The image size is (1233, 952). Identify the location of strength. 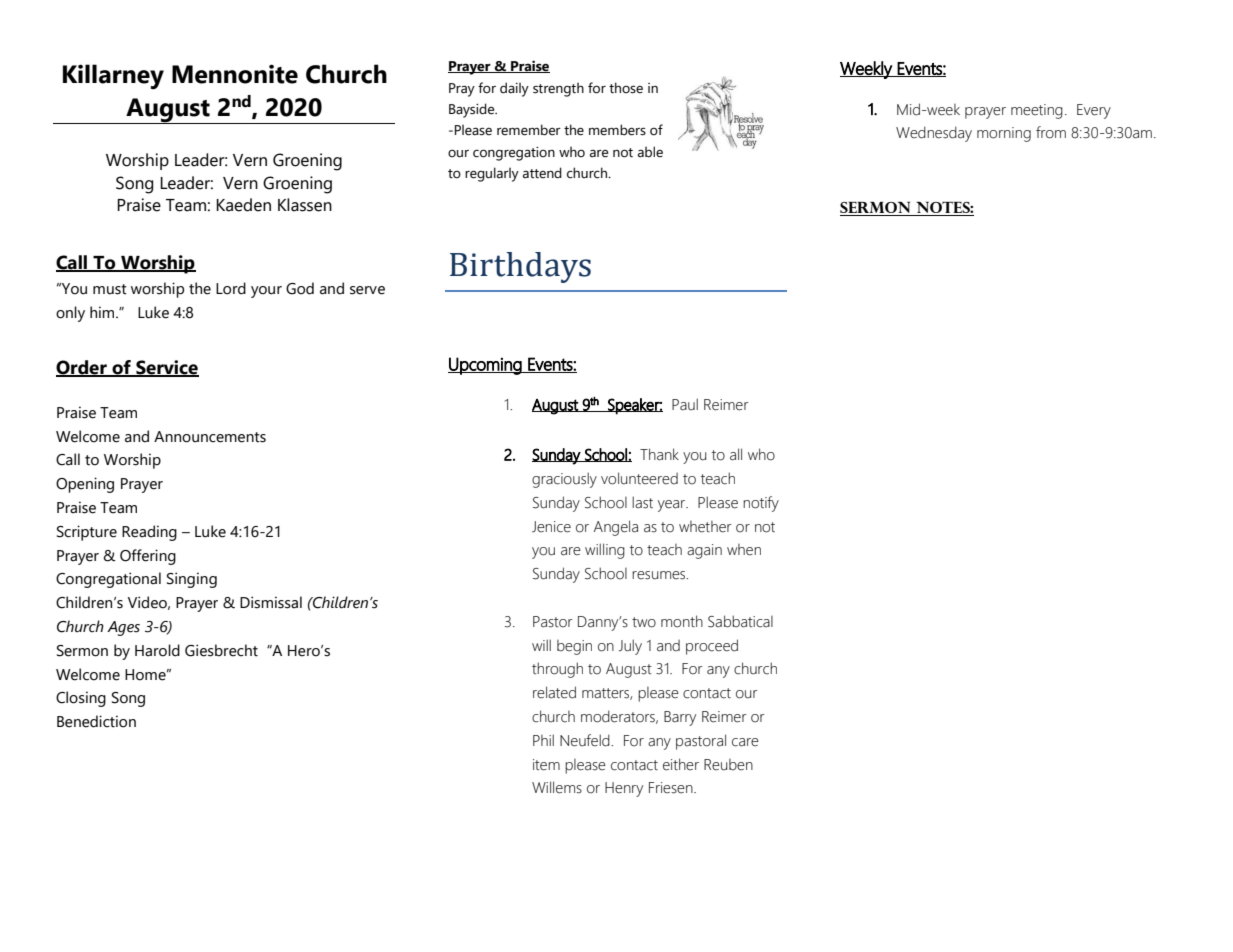
(558, 90).
